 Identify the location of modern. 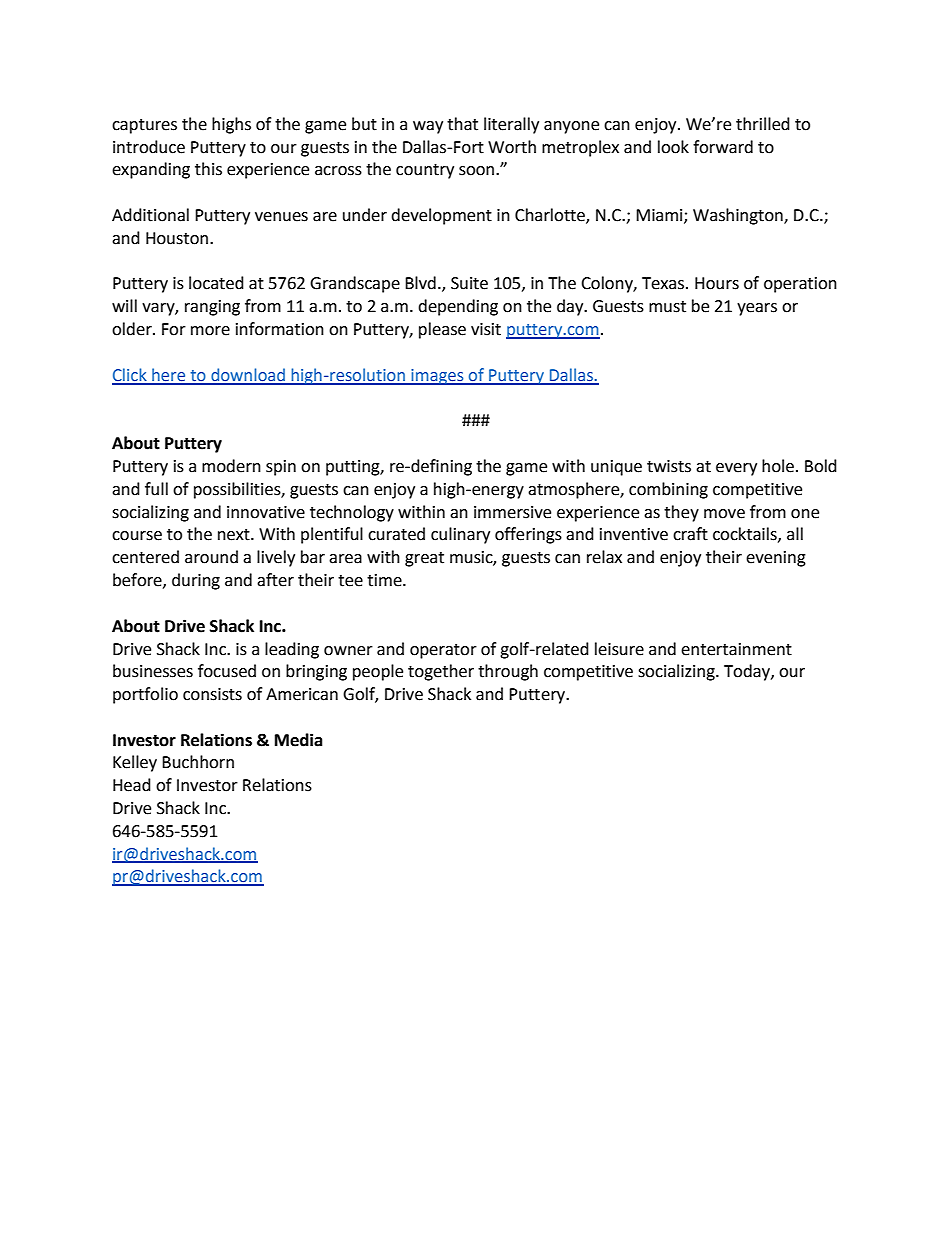
(231, 466).
